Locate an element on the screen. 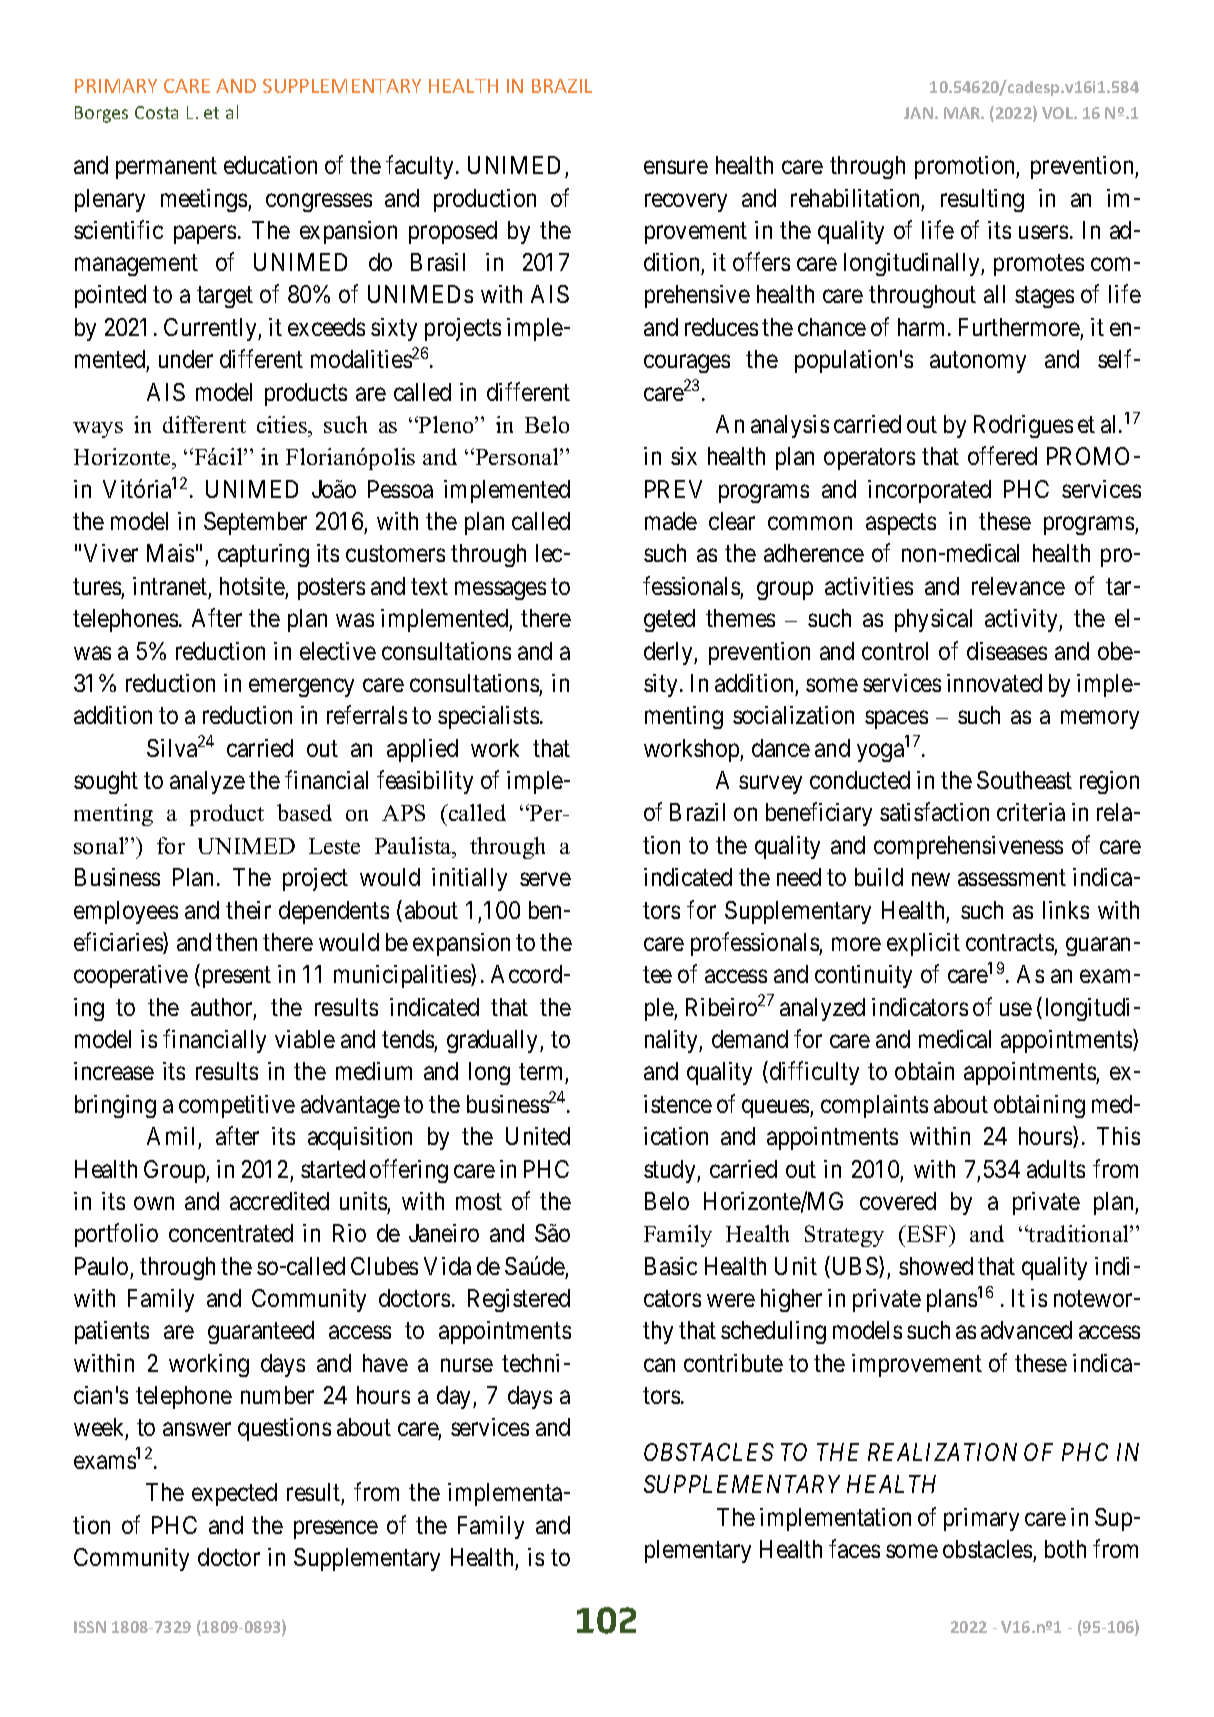 Image resolution: width=1214 pixels, height=1717 pixels. expected is located at coordinates (234, 1494).
